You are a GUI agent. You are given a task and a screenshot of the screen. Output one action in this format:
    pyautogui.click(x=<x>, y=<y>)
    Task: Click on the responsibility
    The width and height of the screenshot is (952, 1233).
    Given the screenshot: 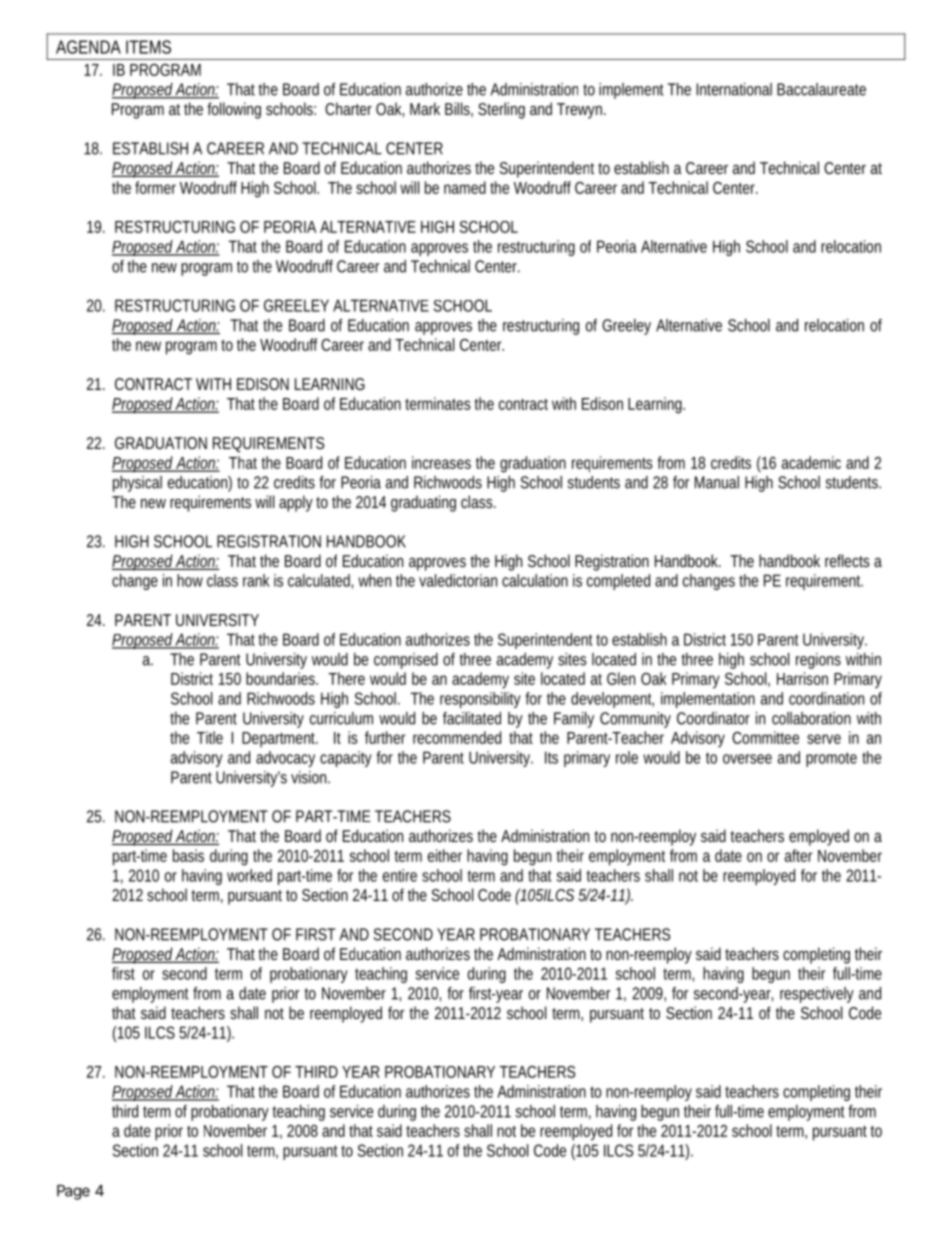 What is the action you would take?
    pyautogui.click(x=480, y=700)
